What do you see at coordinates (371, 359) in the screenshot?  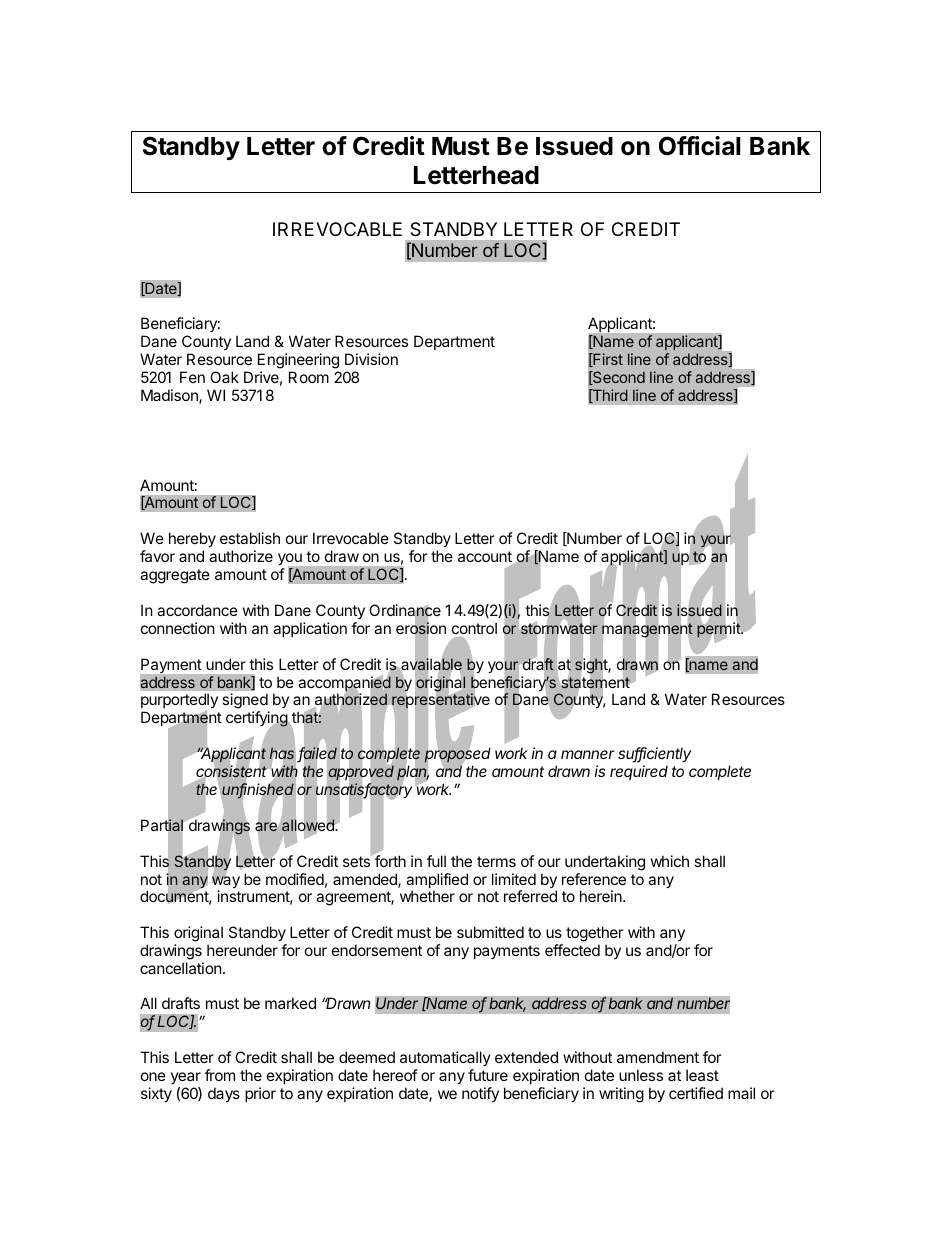 I see `Division` at bounding box center [371, 359].
